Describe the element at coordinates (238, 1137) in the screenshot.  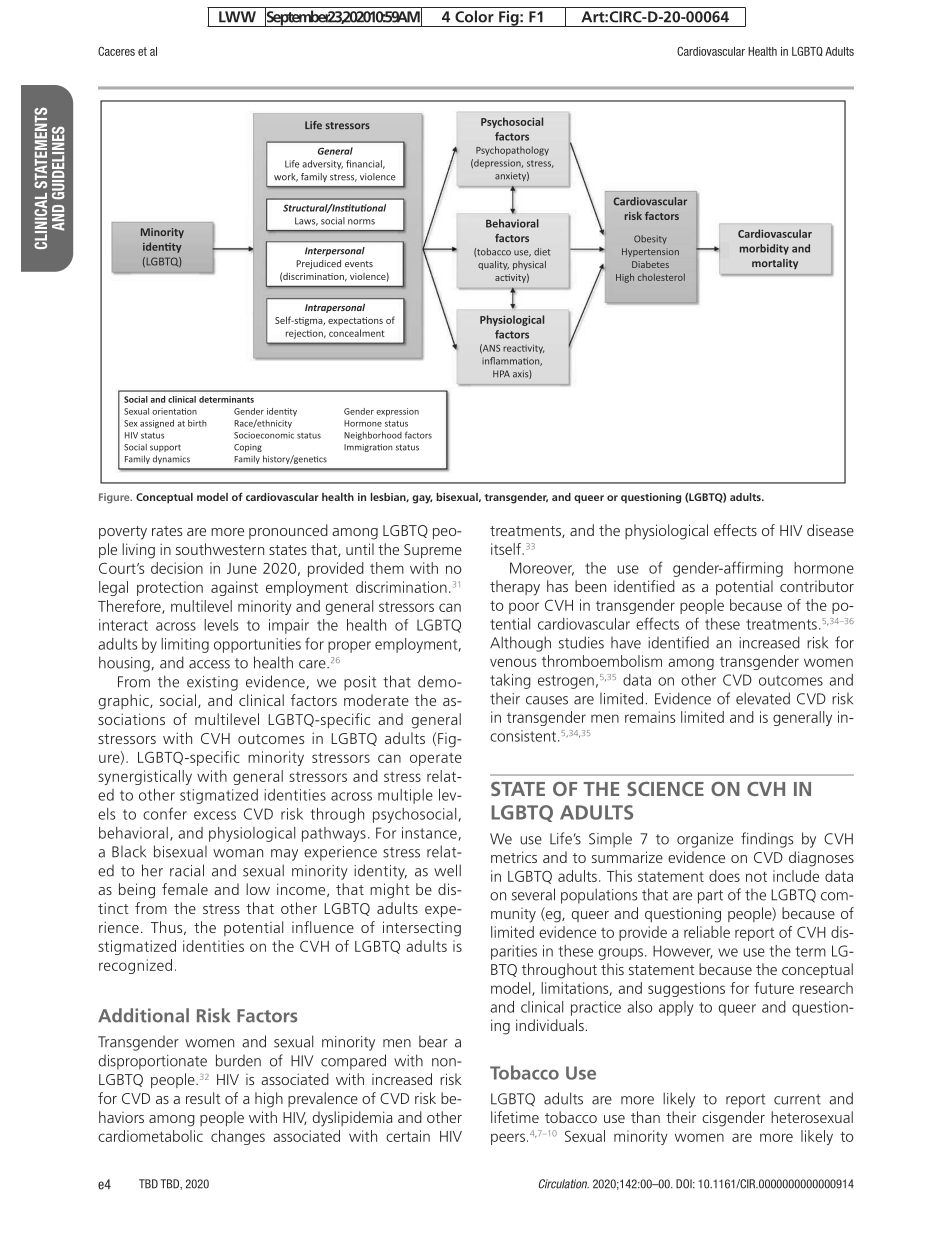
I see `changes` at that location.
